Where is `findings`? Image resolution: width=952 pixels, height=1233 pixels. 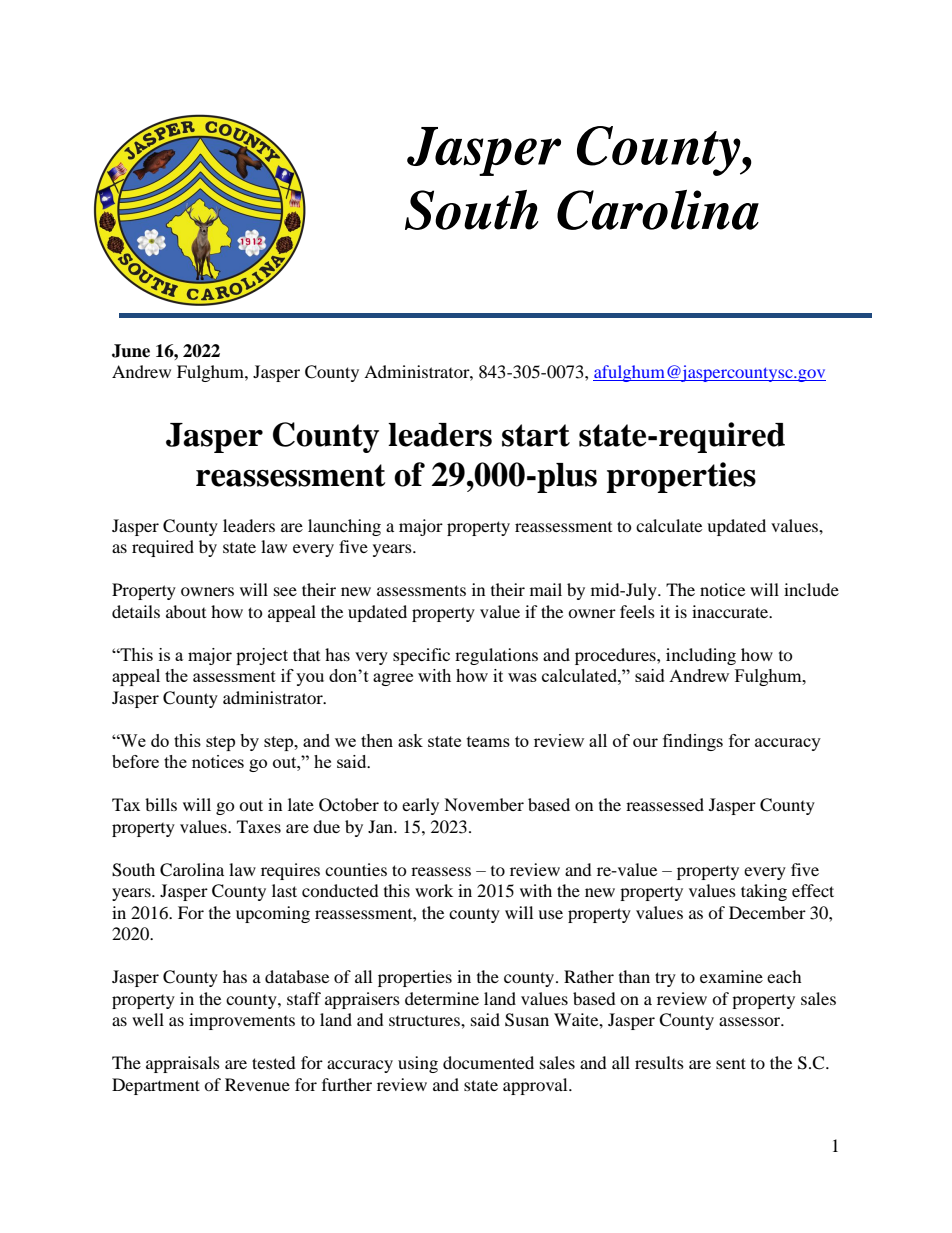 findings is located at coordinates (693, 742).
